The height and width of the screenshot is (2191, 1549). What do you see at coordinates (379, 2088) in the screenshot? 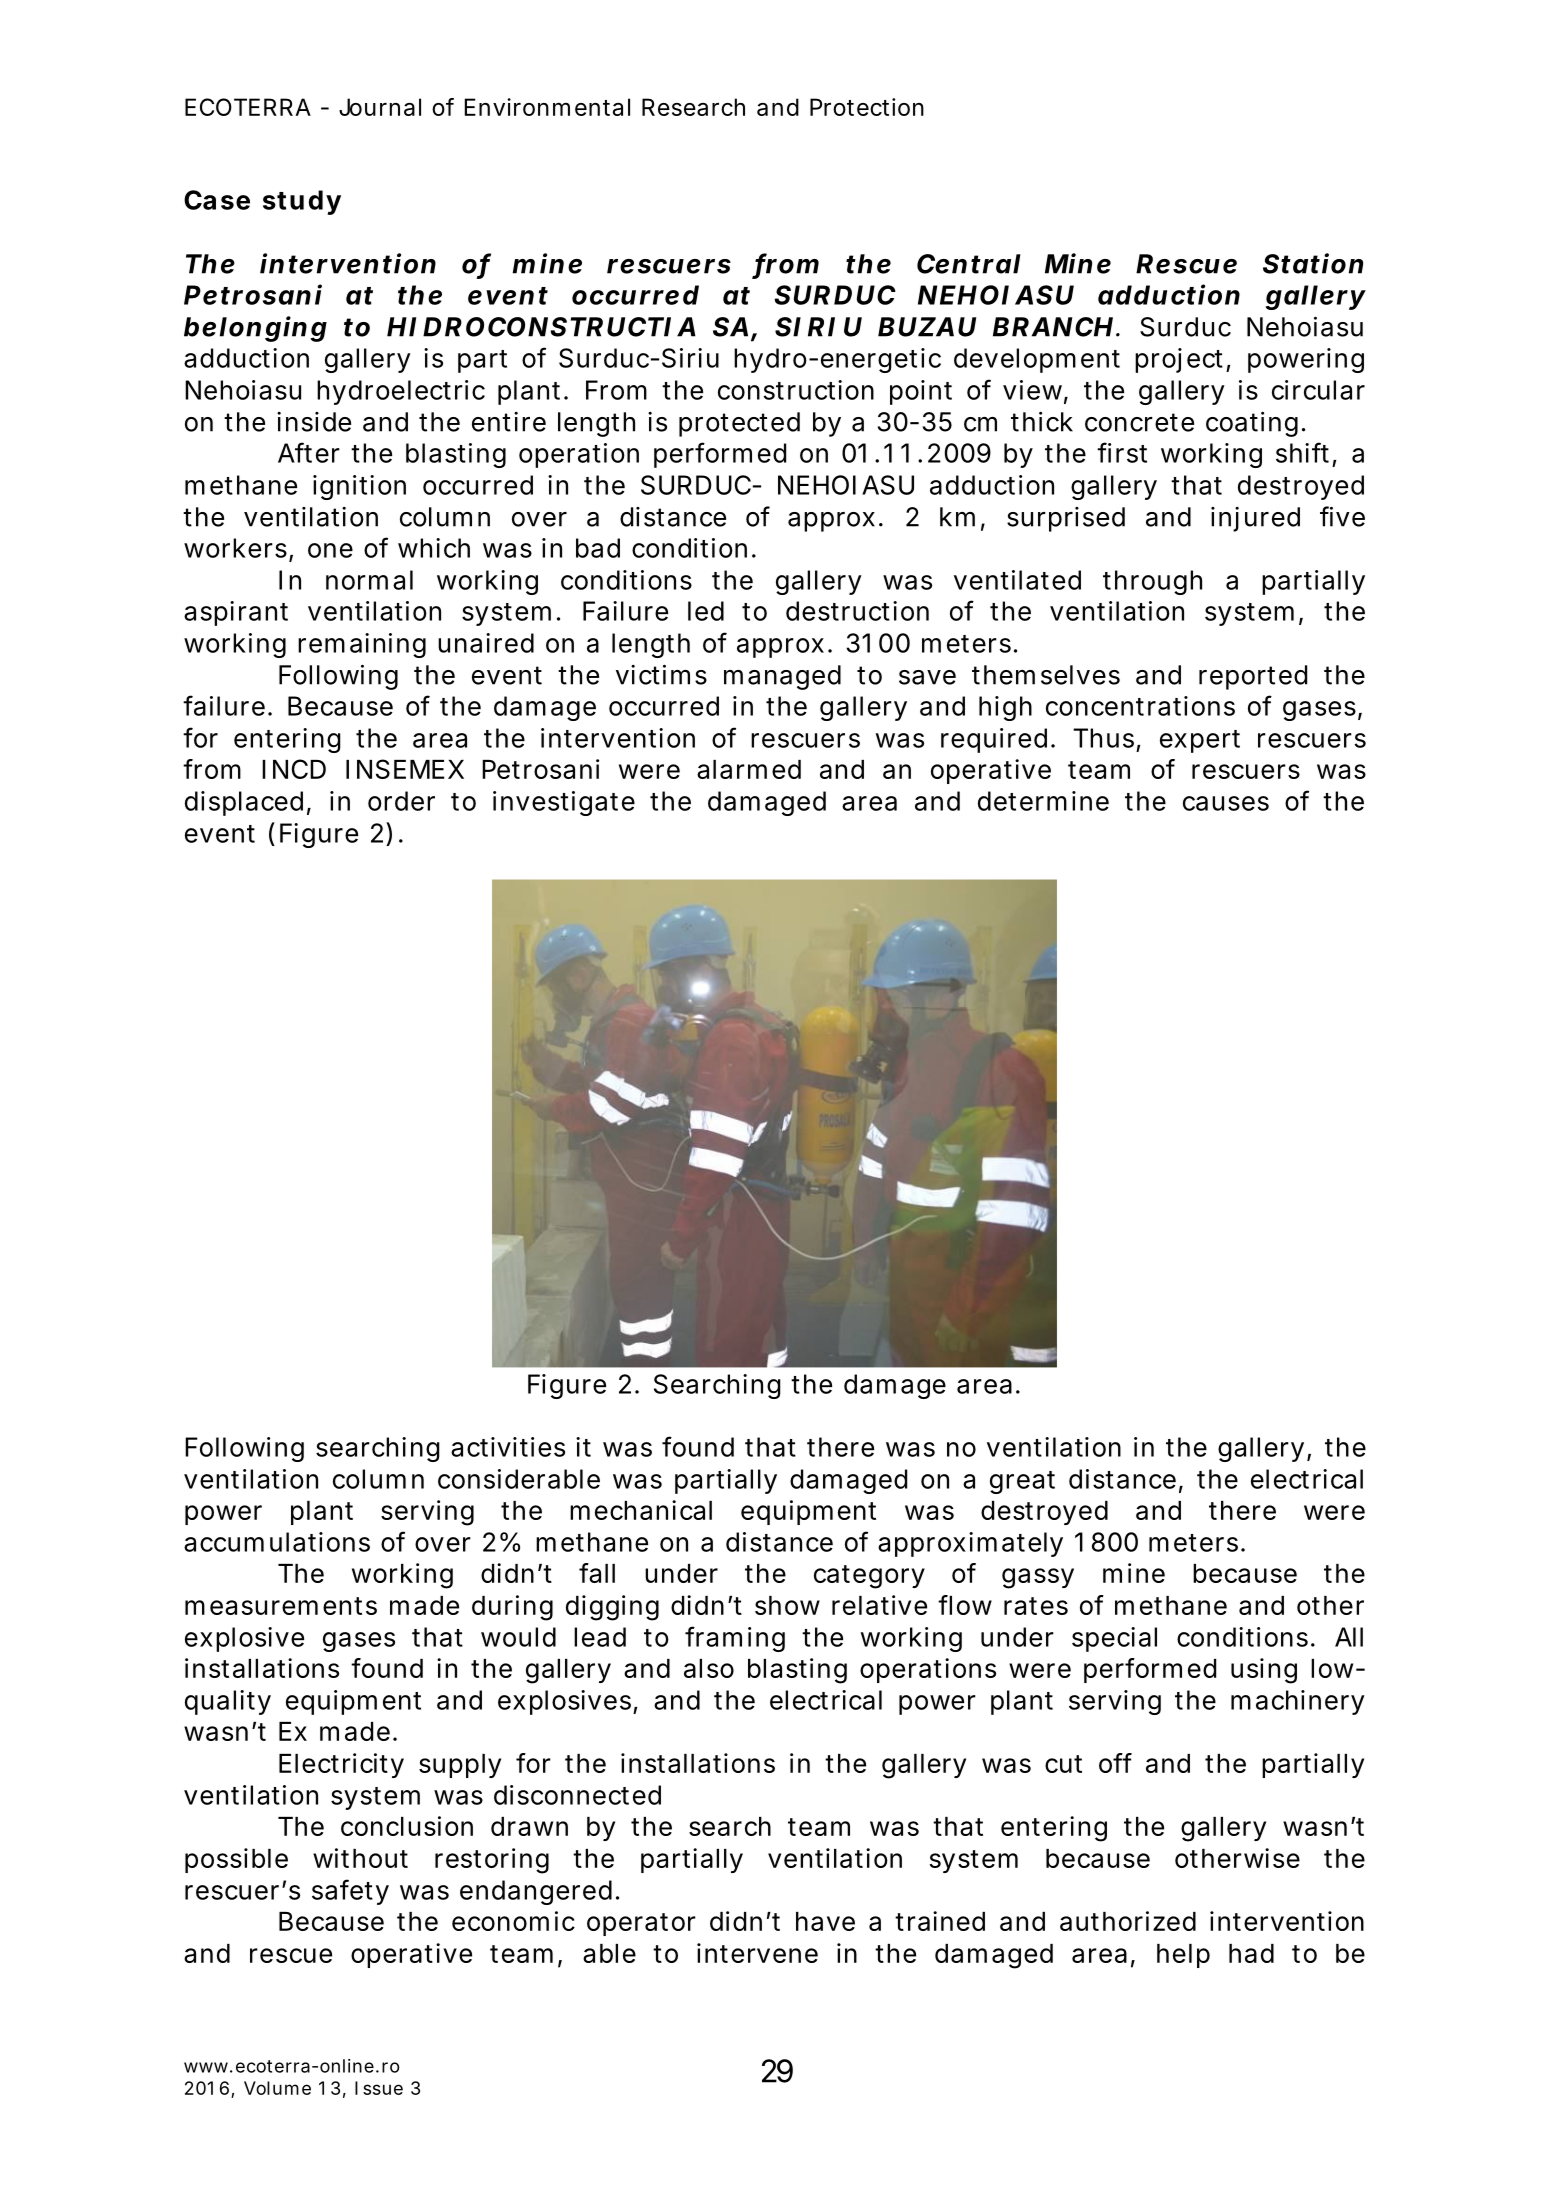
I see `Issue` at bounding box center [379, 2088].
